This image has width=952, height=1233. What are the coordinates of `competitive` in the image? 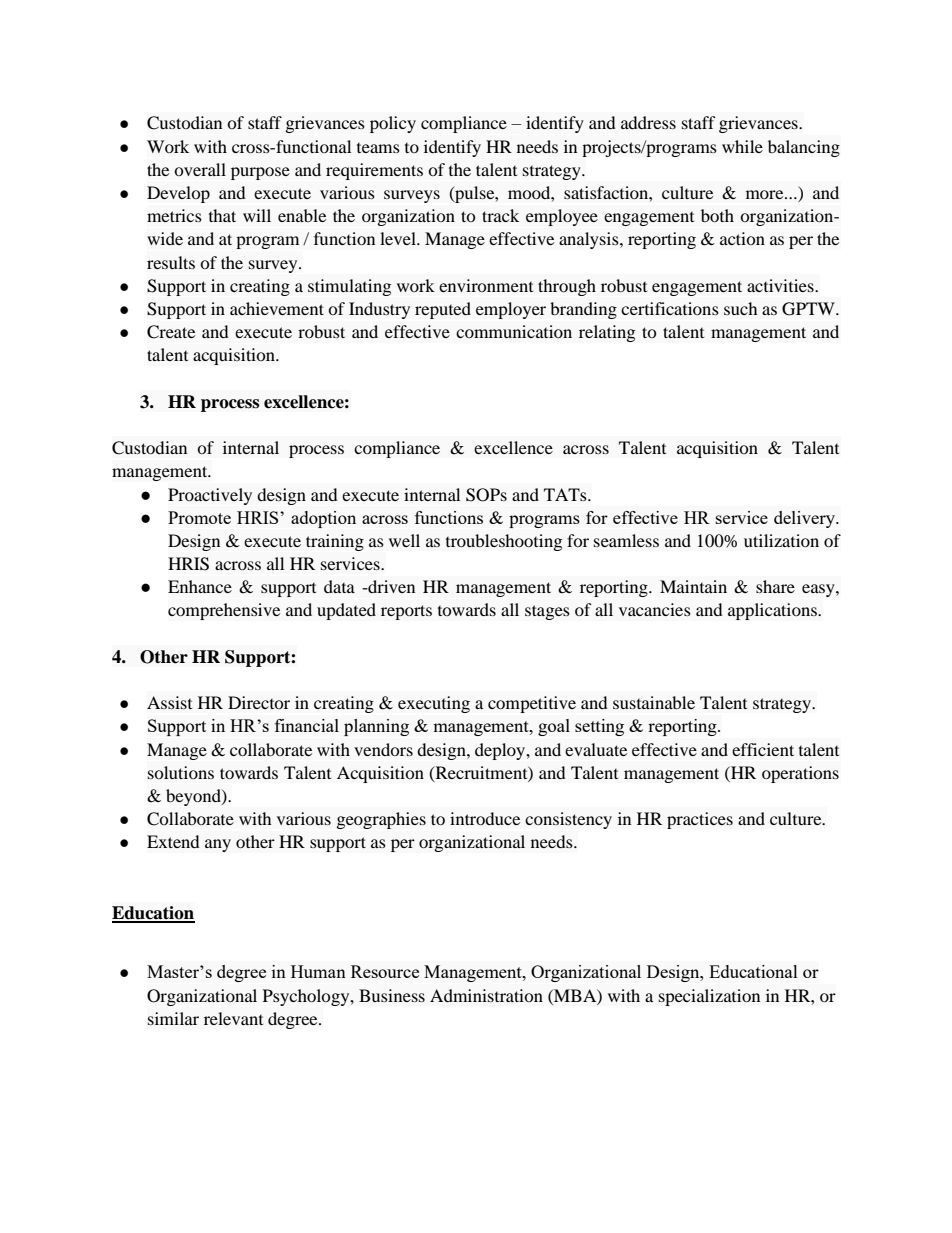 It's located at (532, 704).
